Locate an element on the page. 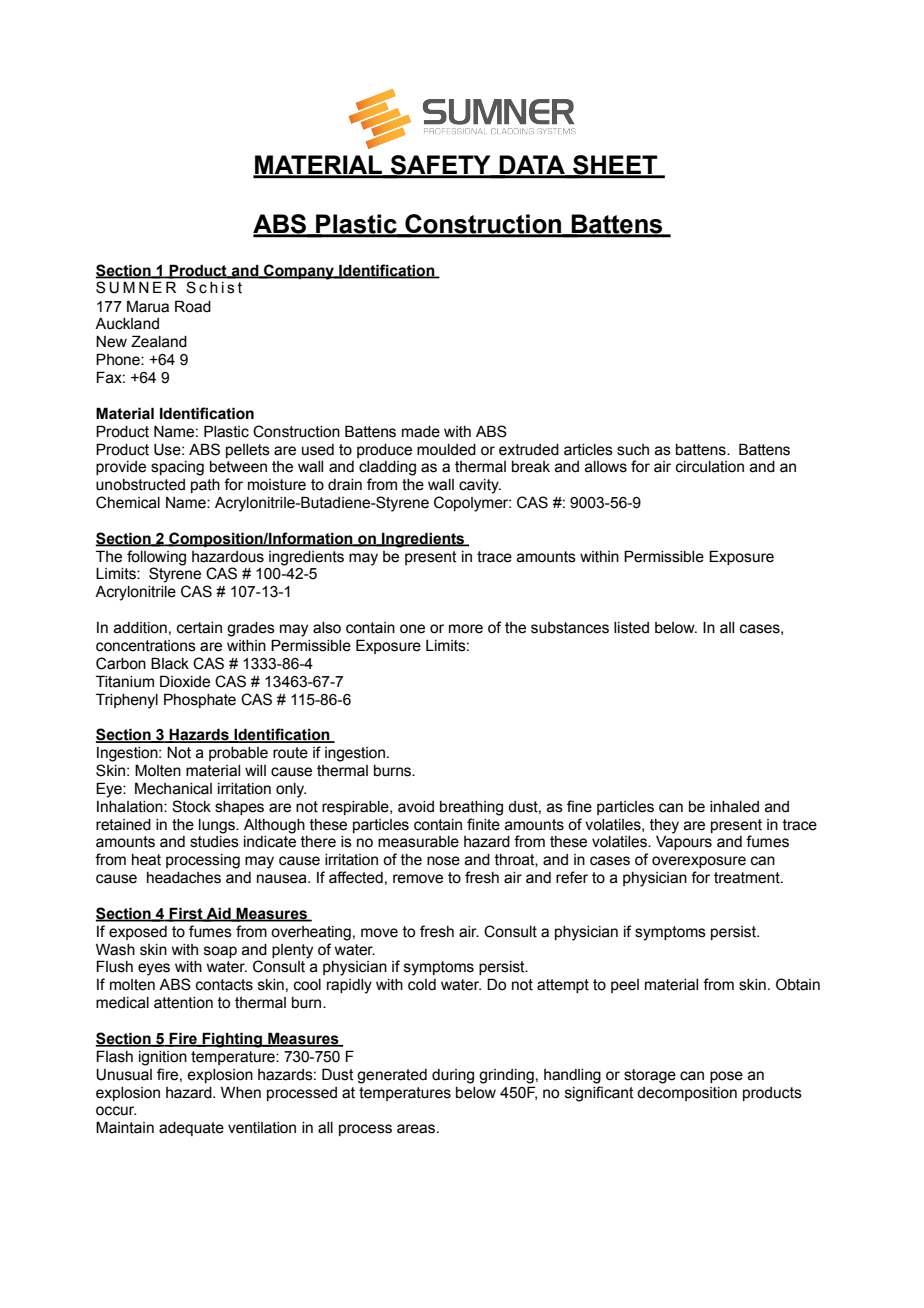  cold is located at coordinates (422, 985).
